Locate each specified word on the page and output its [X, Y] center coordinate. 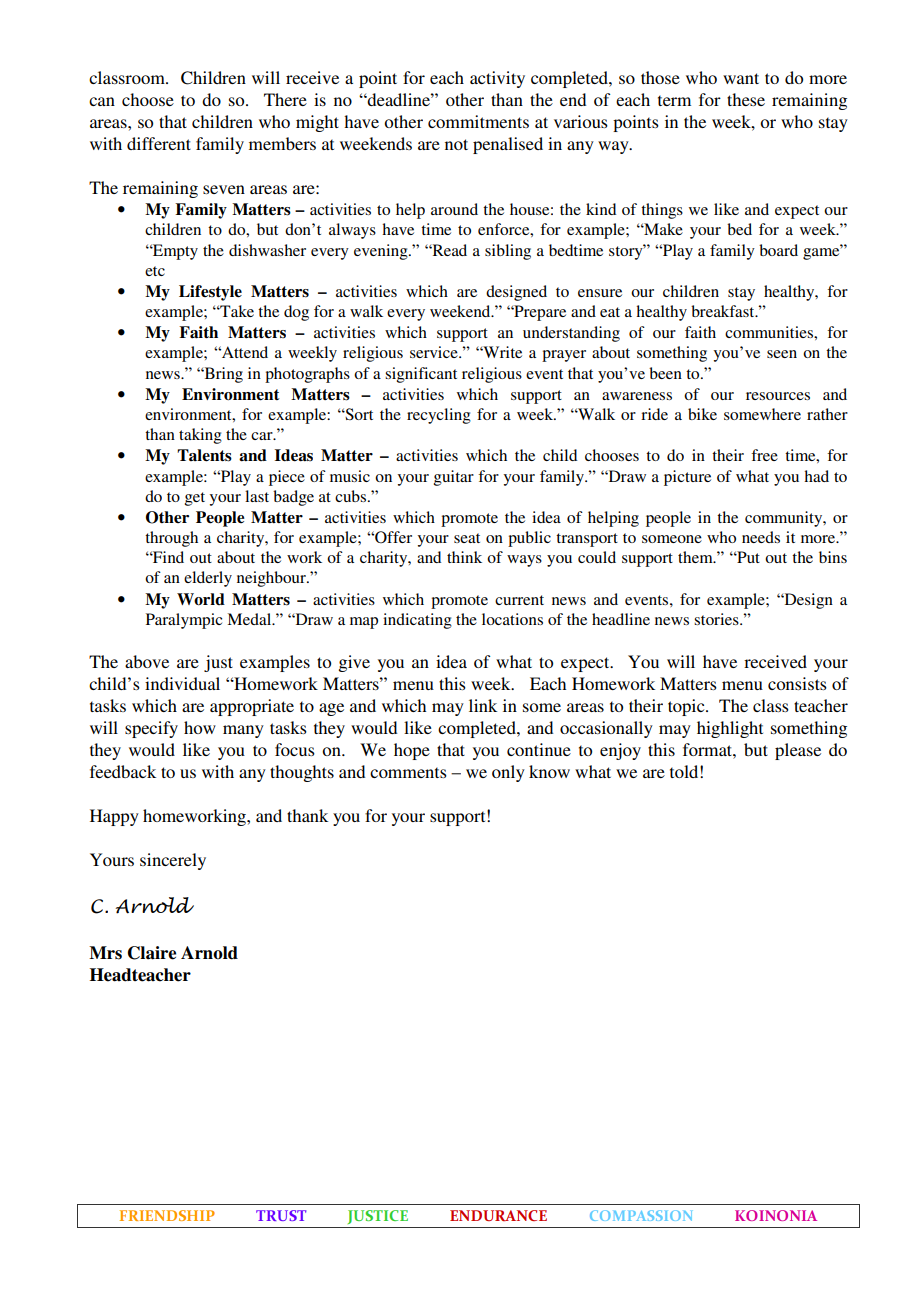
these [746, 99]
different [159, 143]
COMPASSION [641, 1215]
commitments [478, 121]
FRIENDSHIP [167, 1215]
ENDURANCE [498, 1215]
